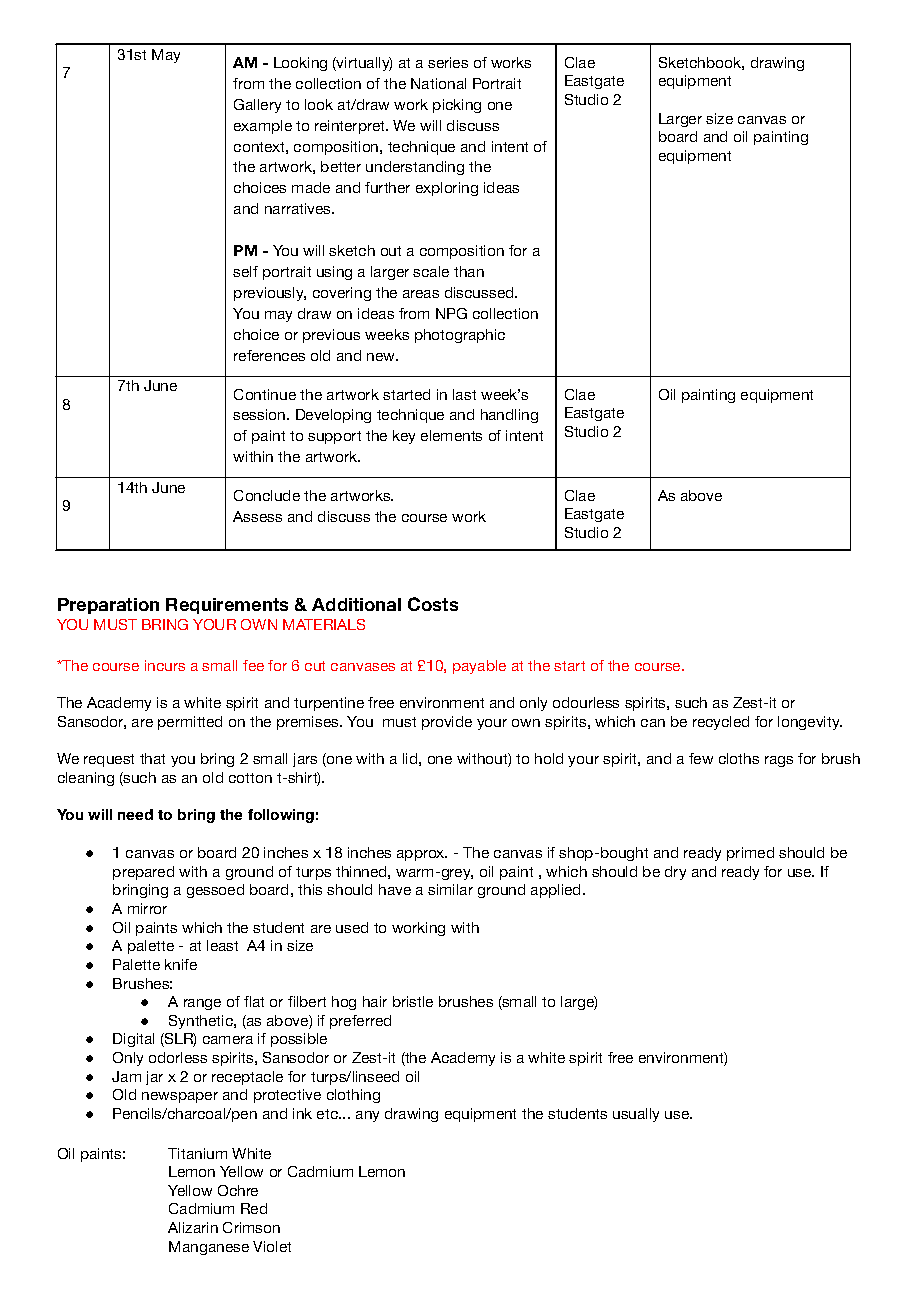 This screenshot has height=1307, width=924. Describe the element at coordinates (457, 106) in the screenshot. I see `picking` at that location.
